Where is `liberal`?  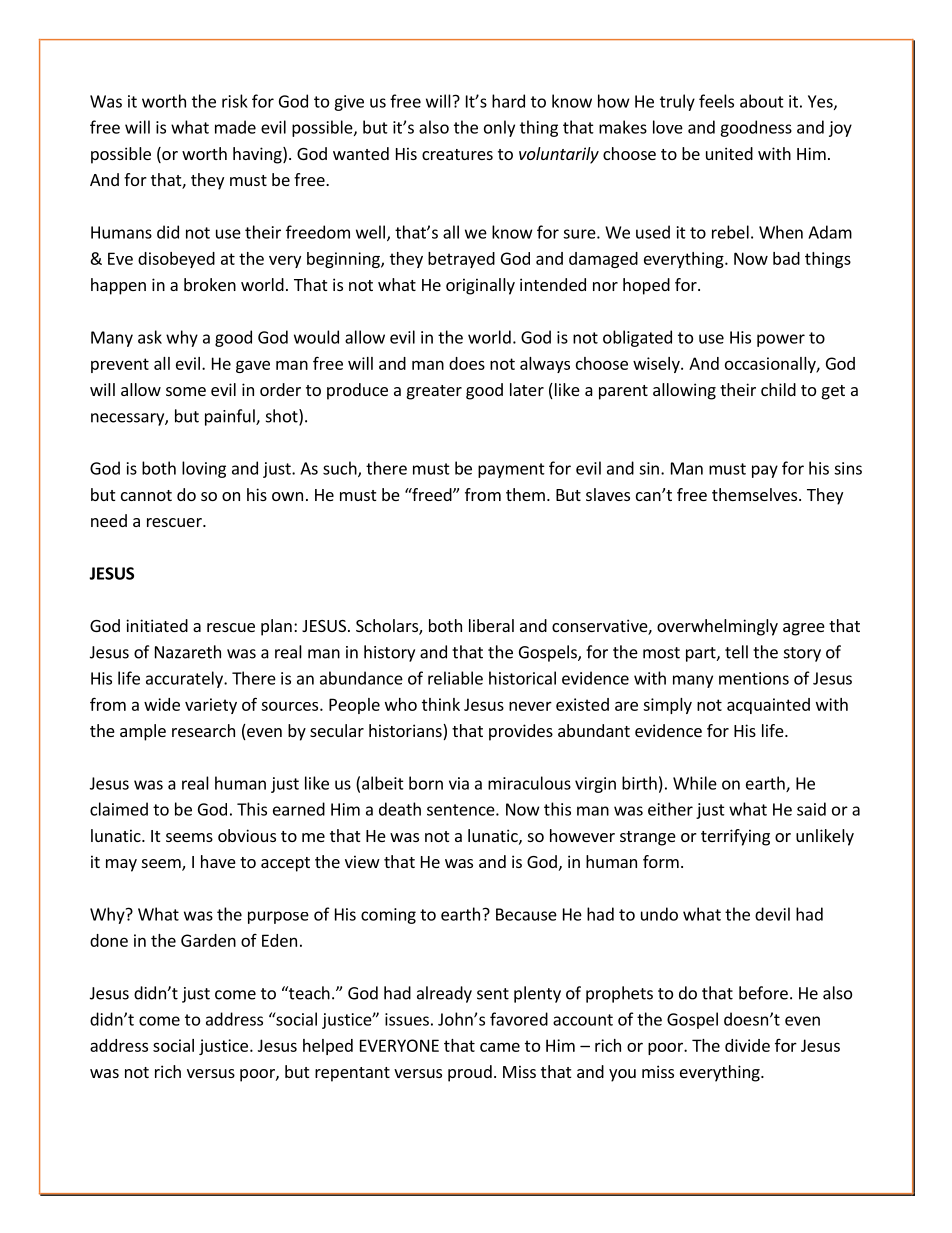
liberal is located at coordinates (491, 625).
